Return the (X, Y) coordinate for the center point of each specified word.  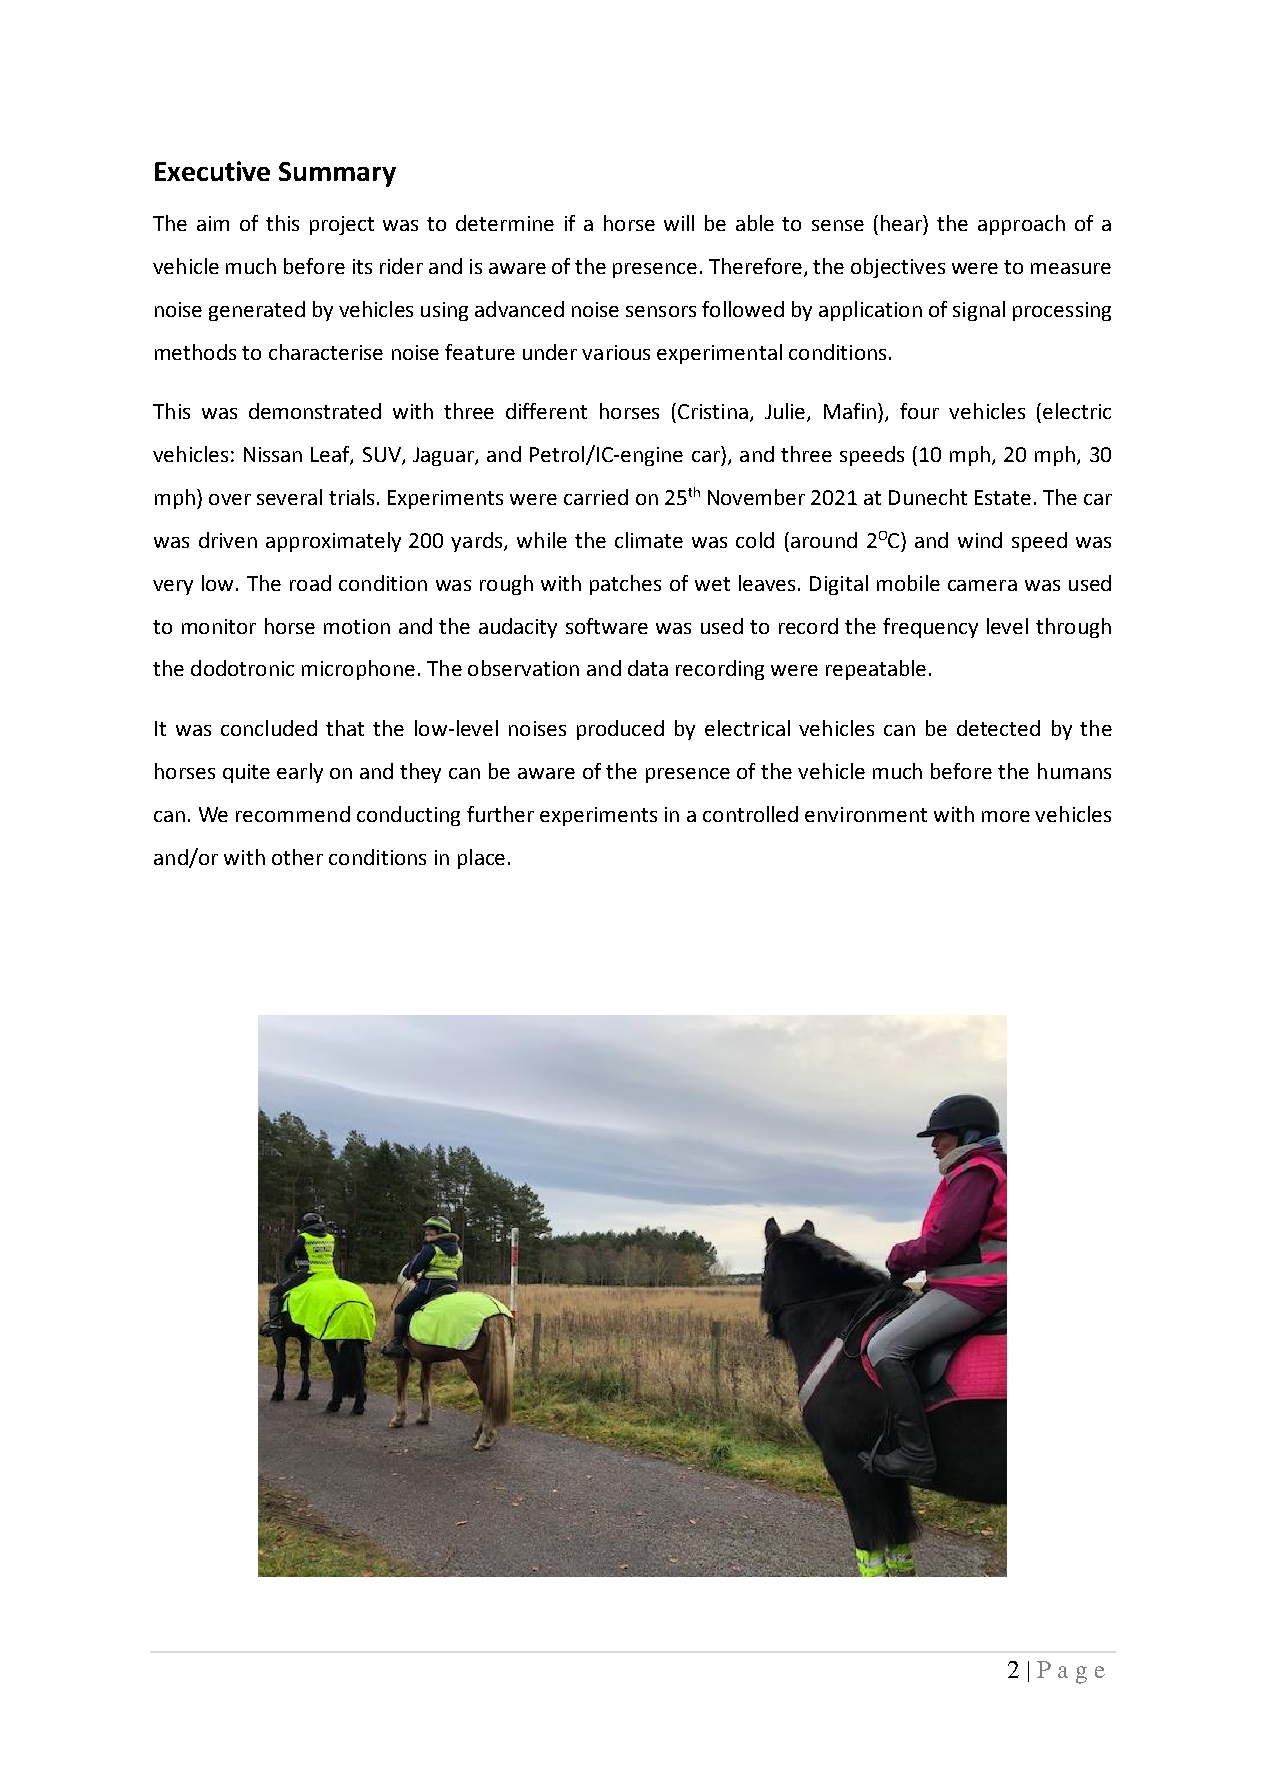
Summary (337, 174)
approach (1021, 225)
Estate (1003, 497)
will (679, 223)
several (289, 497)
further (500, 814)
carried (596, 497)
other (297, 857)
